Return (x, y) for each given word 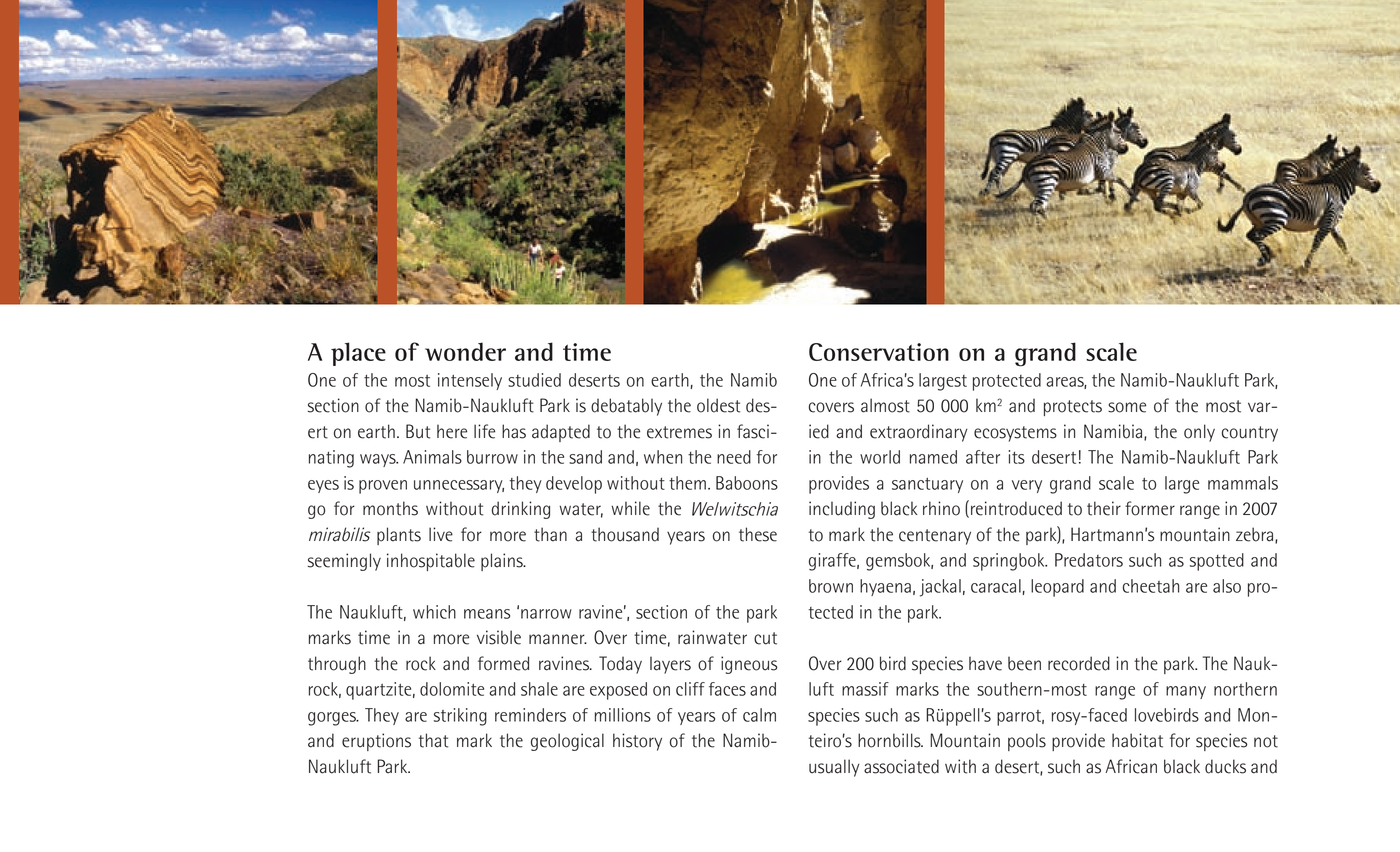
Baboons (747, 483)
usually (834, 768)
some (1127, 407)
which (434, 612)
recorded (1079, 663)
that (433, 740)
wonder (465, 351)
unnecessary (459, 486)
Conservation (879, 352)
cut (765, 638)
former (1150, 508)
